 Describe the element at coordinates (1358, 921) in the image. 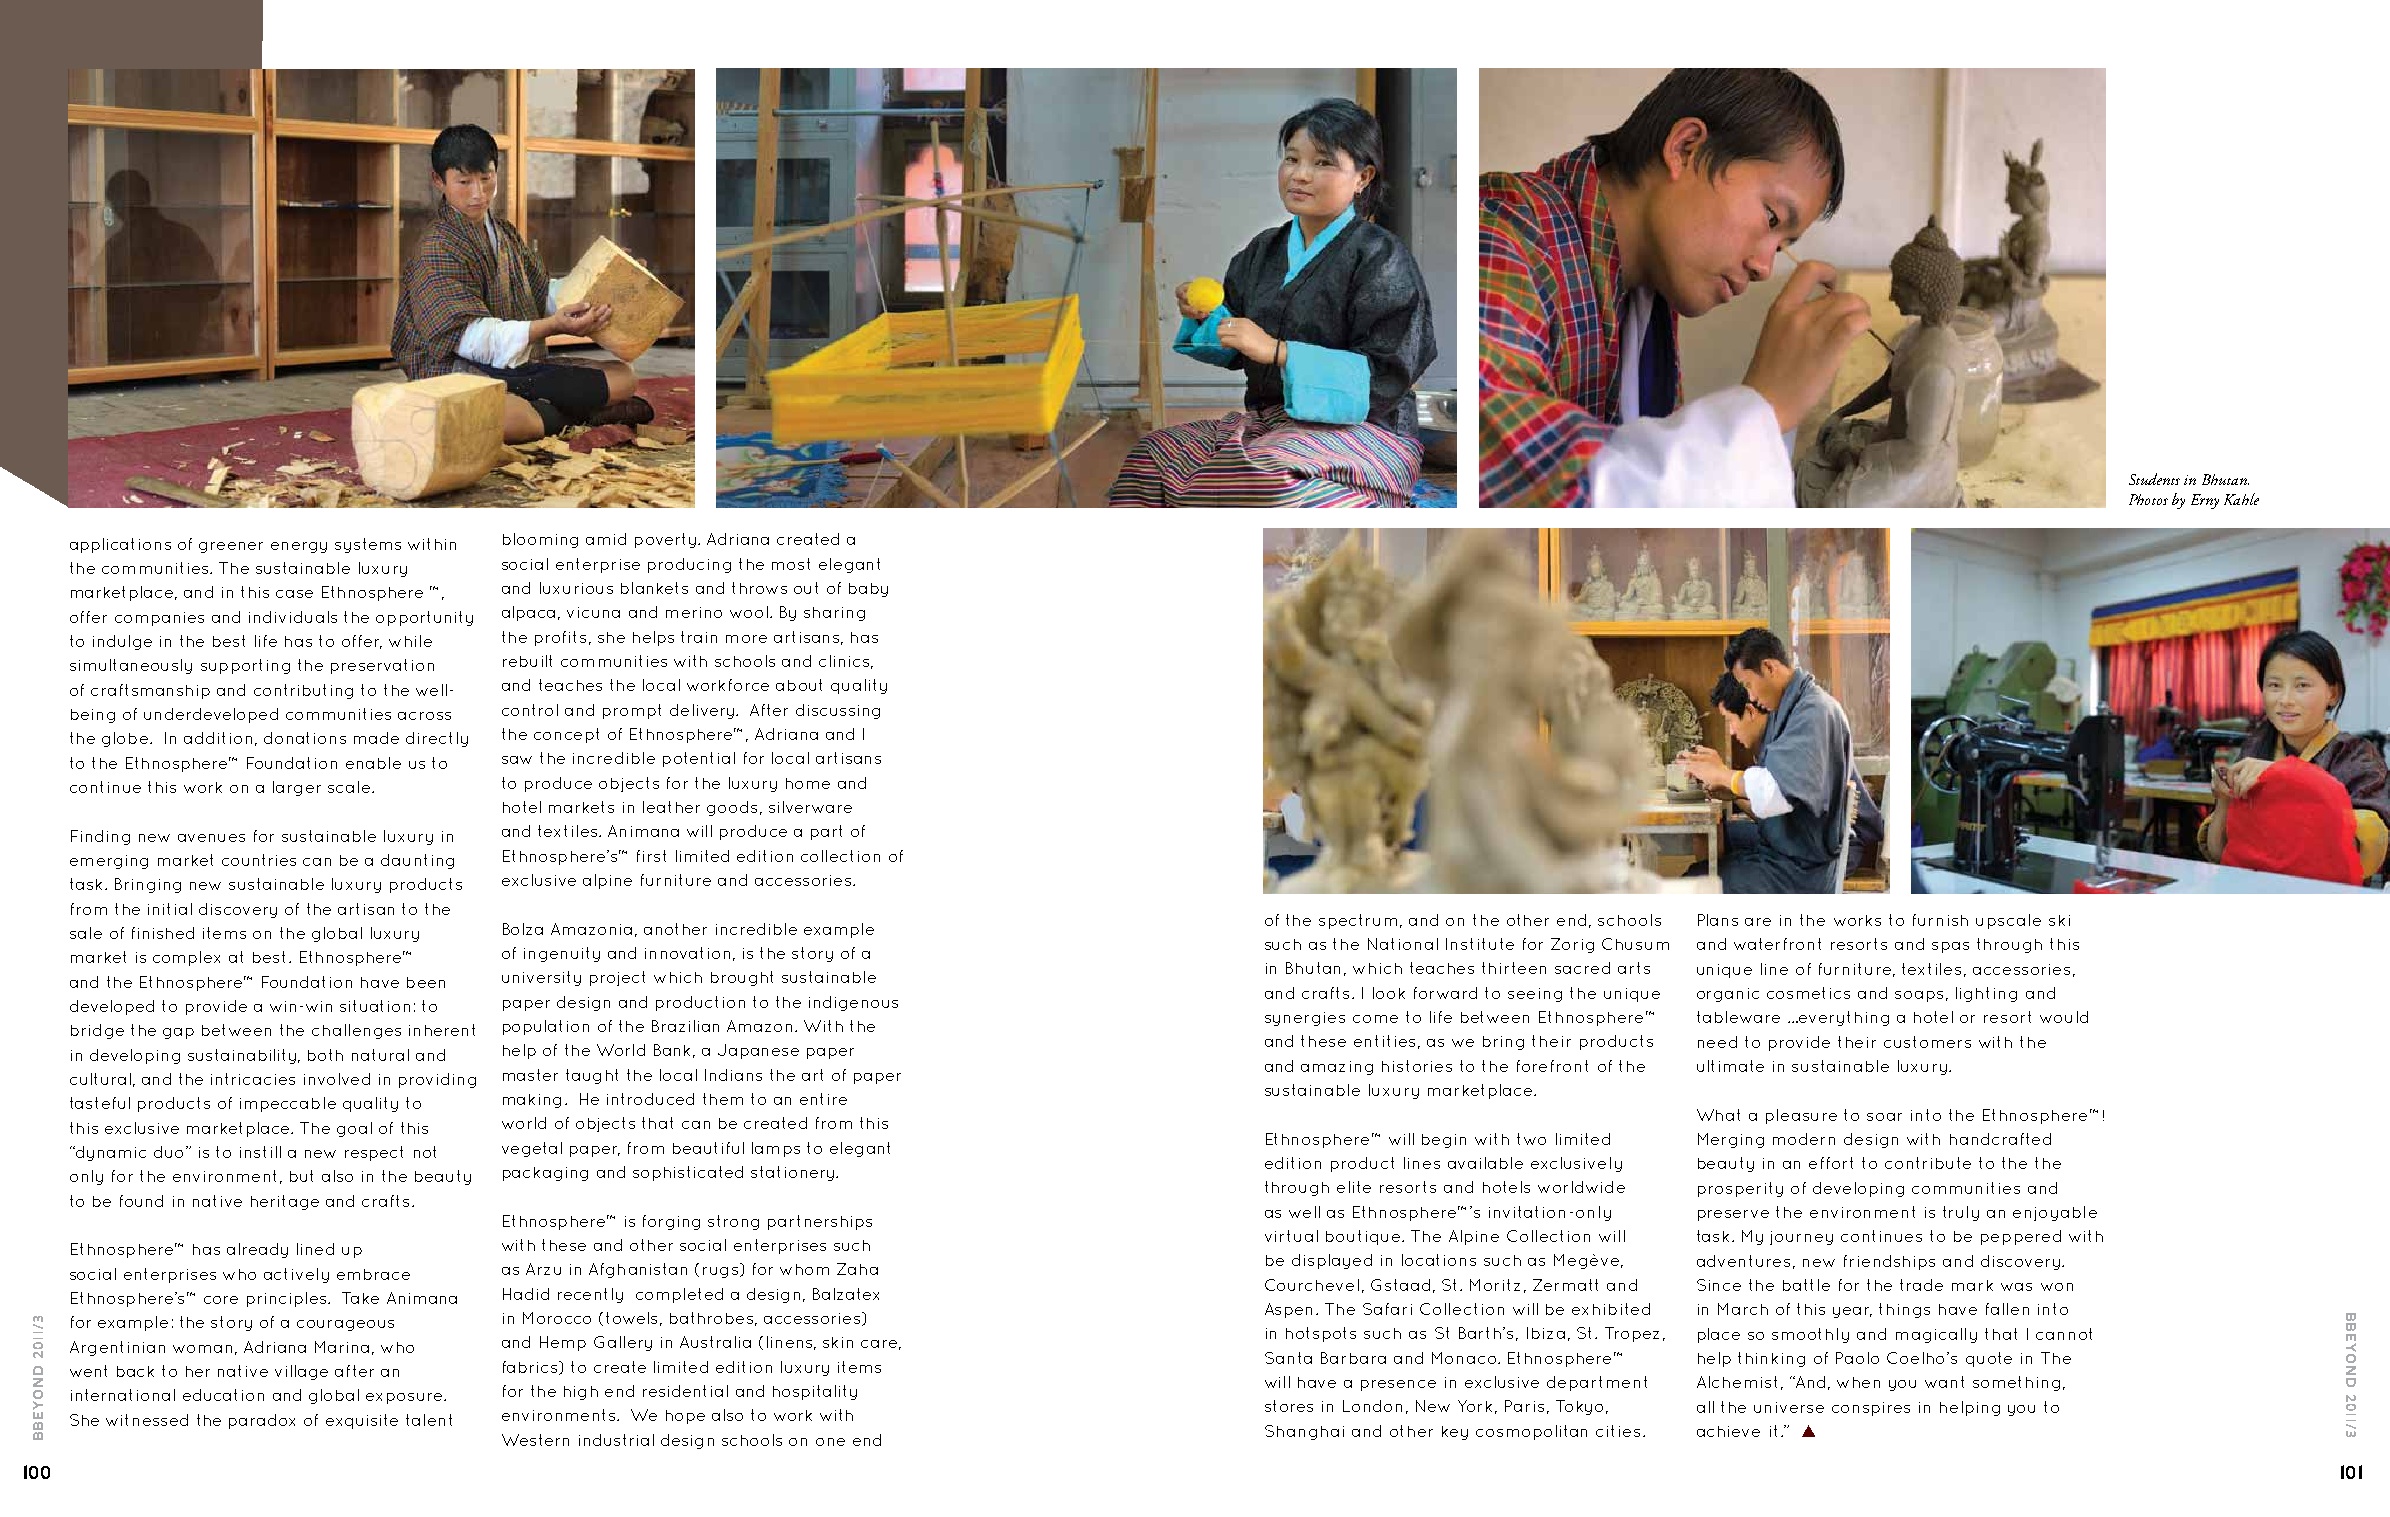

I see `spectrum` at that location.
